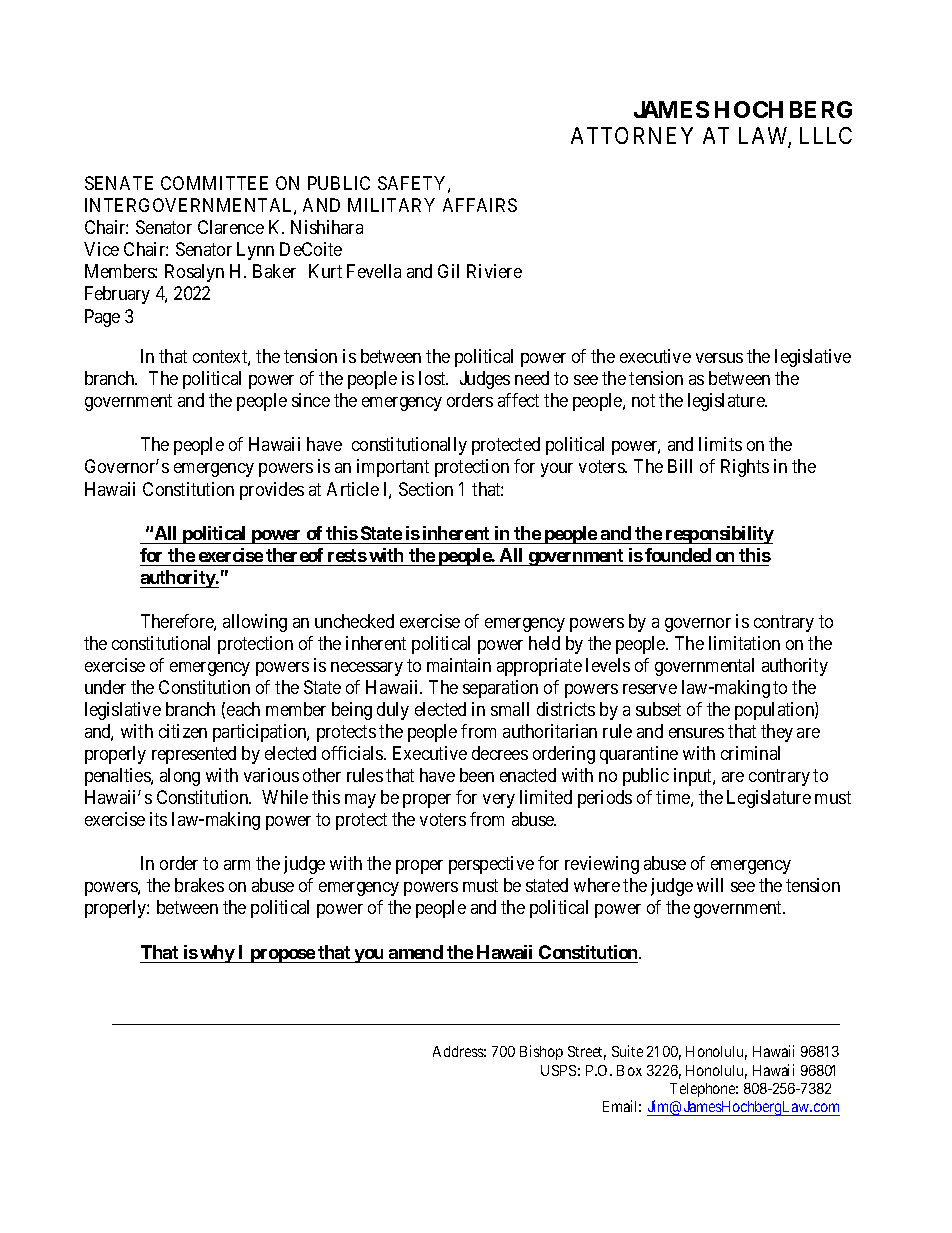  I want to click on AFFAIRS, so click(480, 205).
